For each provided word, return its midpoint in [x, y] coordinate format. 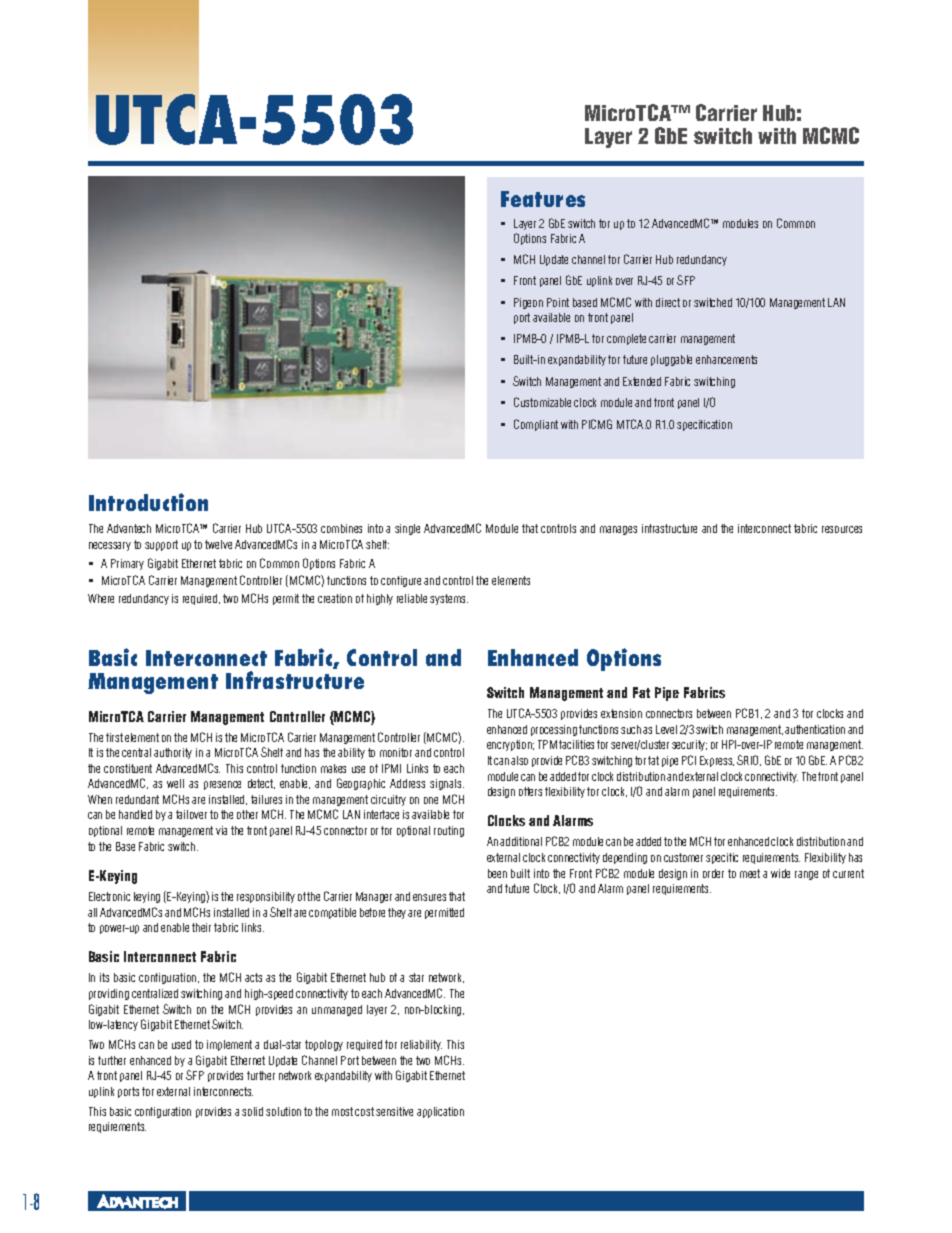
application [440, 1112]
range [806, 875]
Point [558, 302]
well [175, 783]
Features [543, 199]
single [407, 529]
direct [668, 302]
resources [842, 529]
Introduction [148, 502]
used [181, 1044]
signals [447, 784]
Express [717, 761]
